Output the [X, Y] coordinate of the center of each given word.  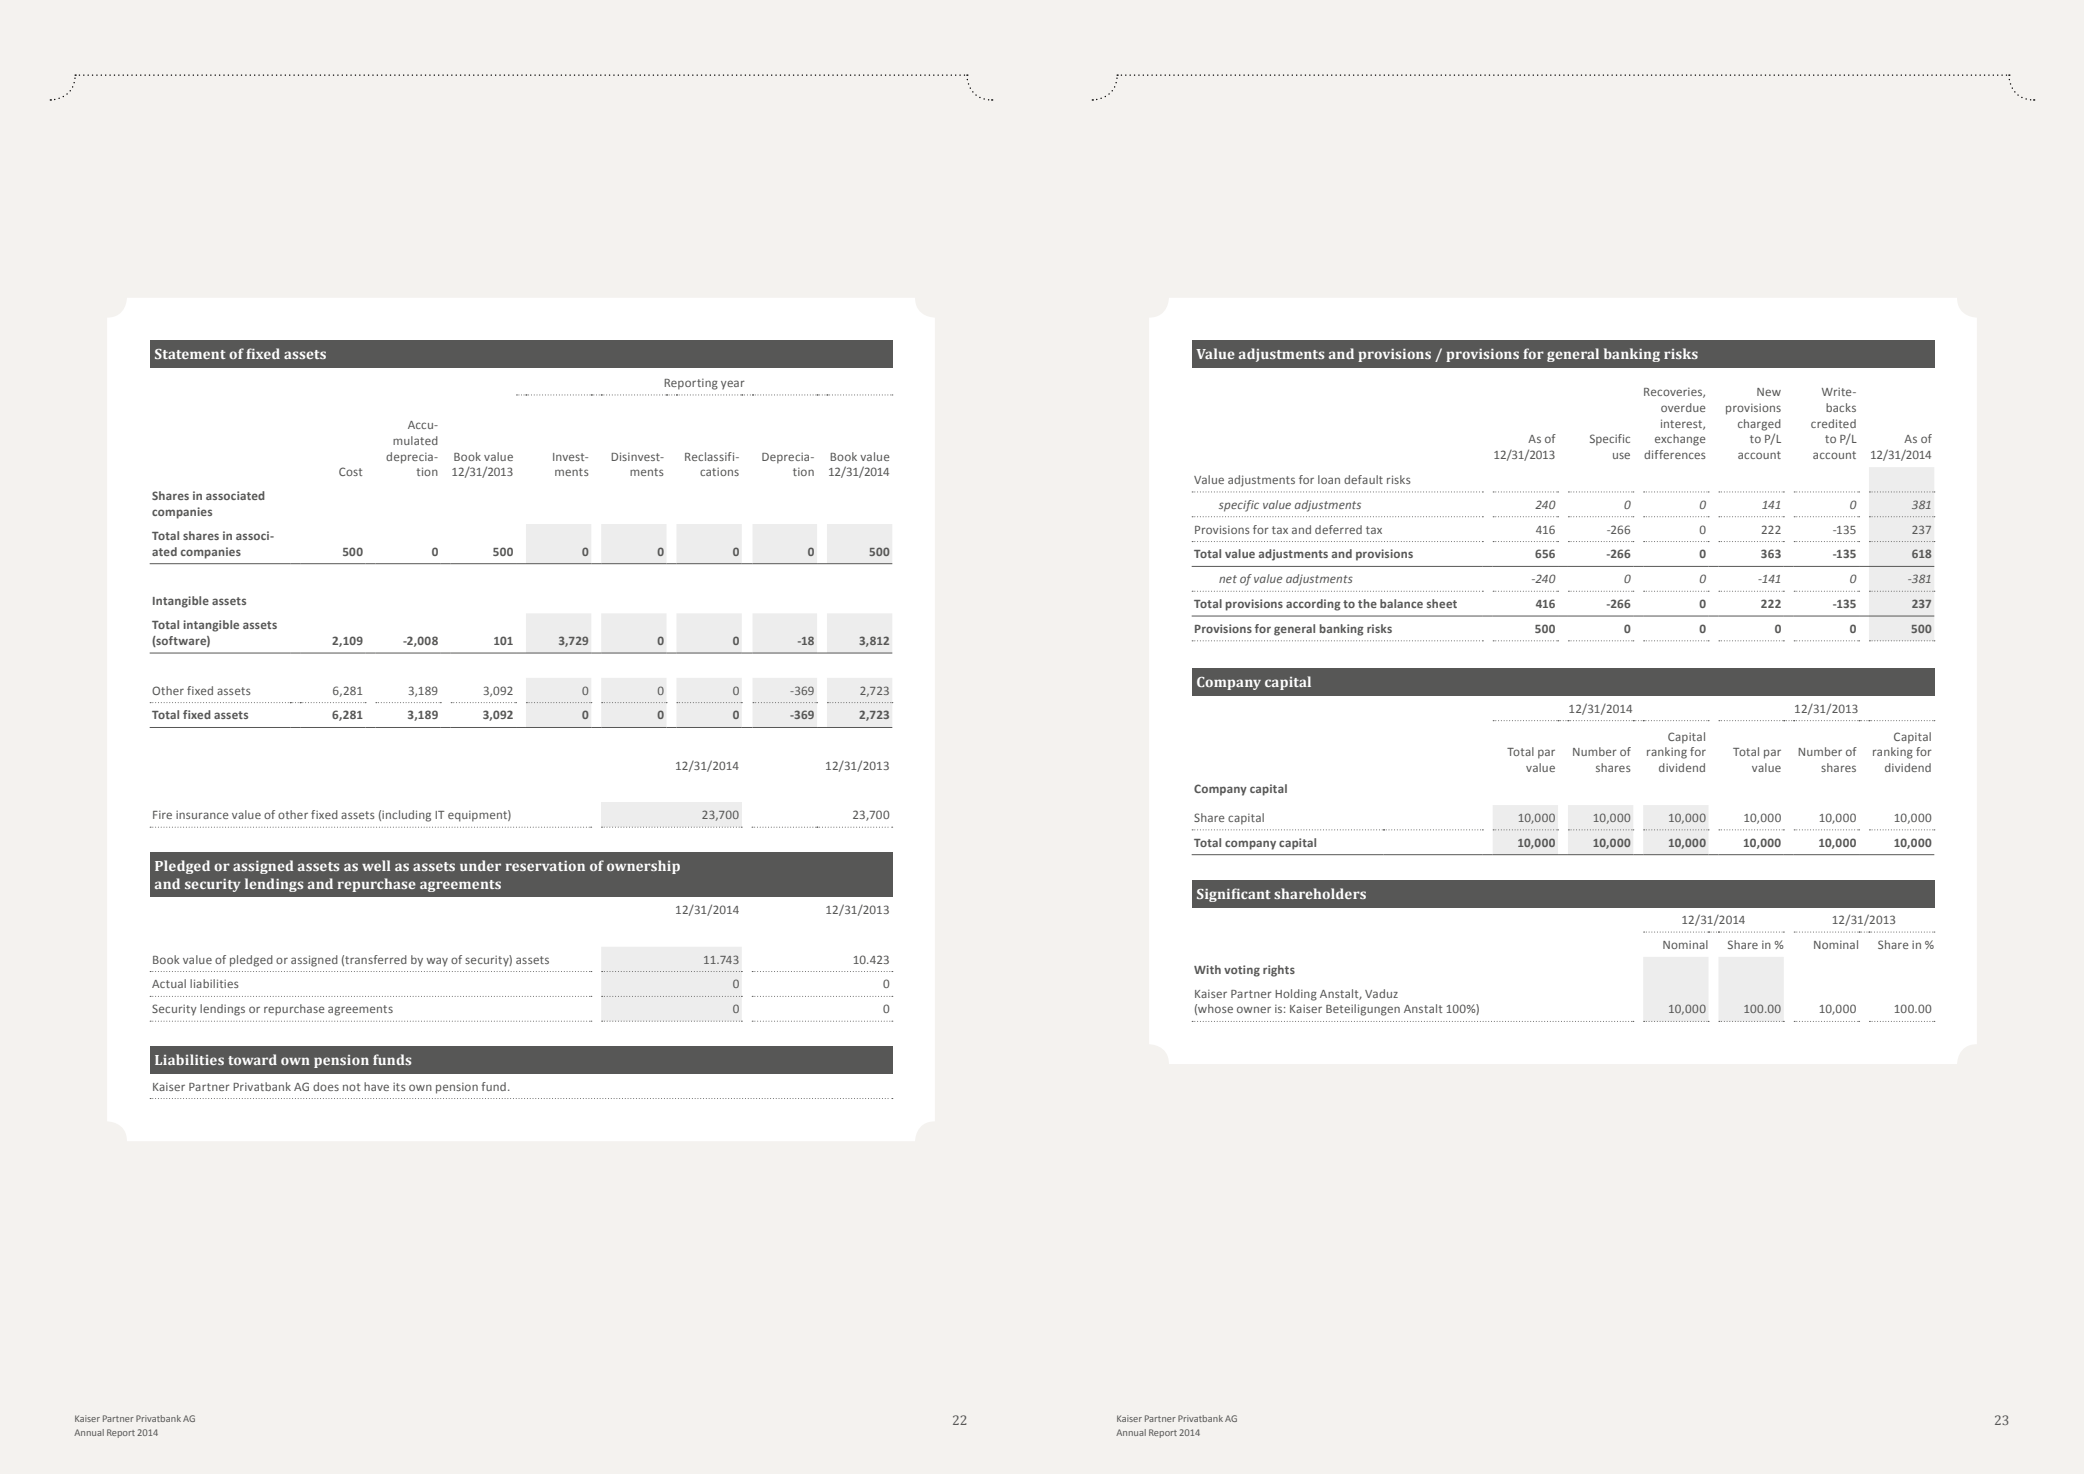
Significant [1234, 895]
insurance [202, 814]
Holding [1296, 995]
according [1313, 605]
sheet [1442, 603]
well [376, 865]
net [1228, 579]
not [351, 1087]
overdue [1683, 407]
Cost [350, 471]
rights [1279, 971]
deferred [1338, 529]
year [733, 385]
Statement [190, 354]
